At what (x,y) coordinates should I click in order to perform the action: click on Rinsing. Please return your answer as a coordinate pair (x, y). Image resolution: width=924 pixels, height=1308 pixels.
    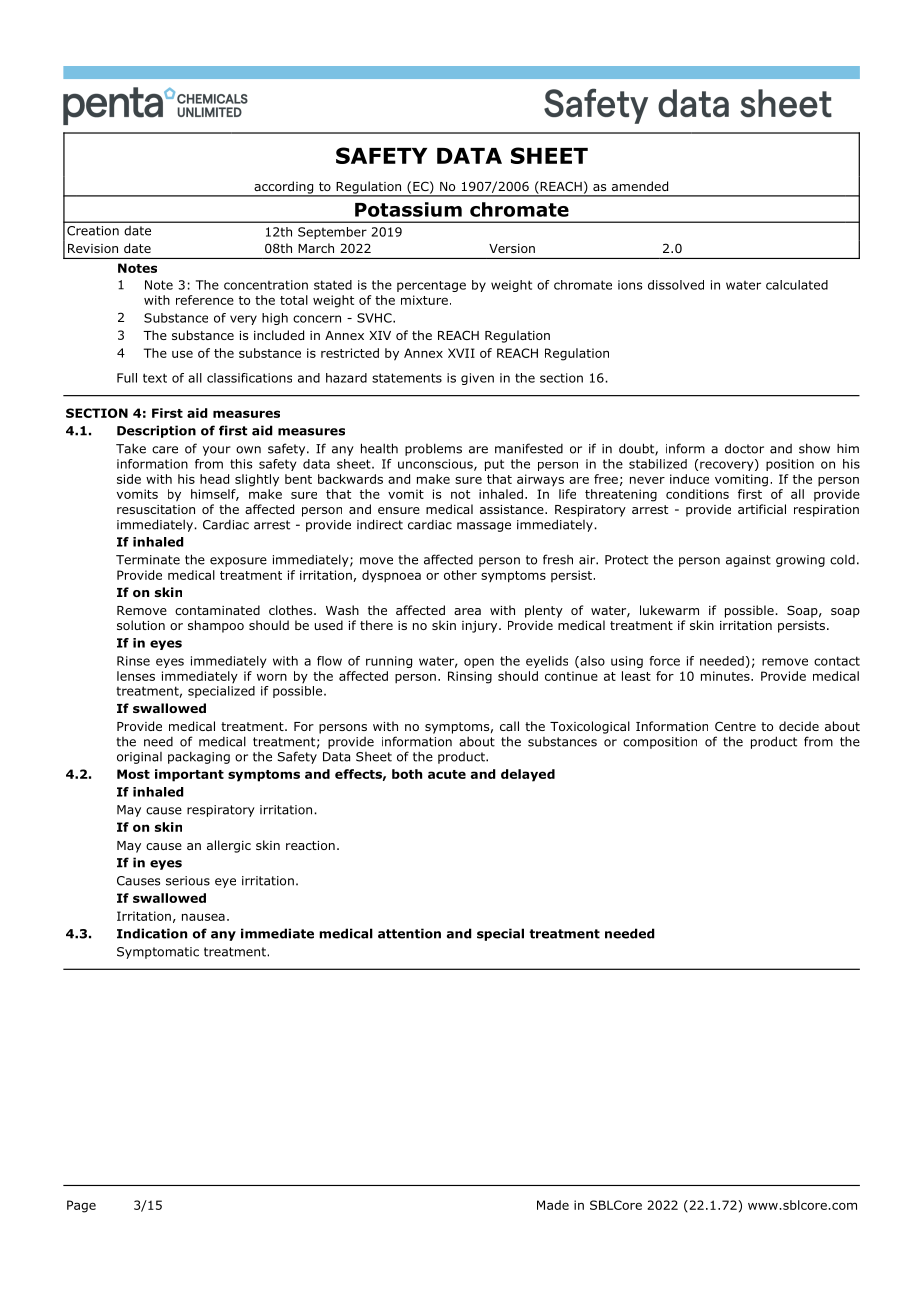
    Looking at the image, I should click on (470, 677).
